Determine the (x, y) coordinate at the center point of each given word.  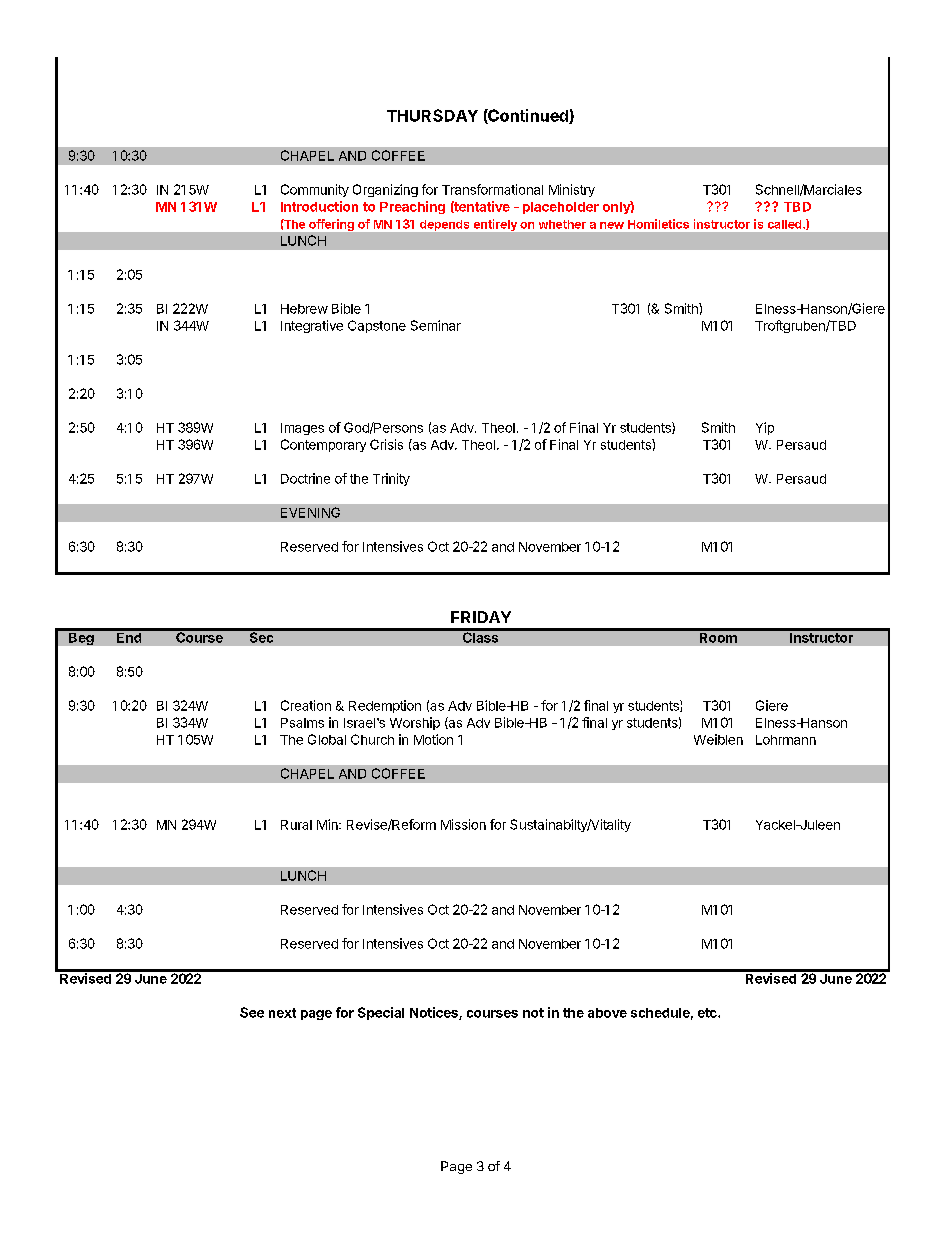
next (282, 1013)
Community (315, 190)
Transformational (492, 189)
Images (302, 429)
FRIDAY (481, 617)
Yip (765, 428)
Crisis (386, 444)
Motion (433, 739)
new (612, 225)
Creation (306, 705)
